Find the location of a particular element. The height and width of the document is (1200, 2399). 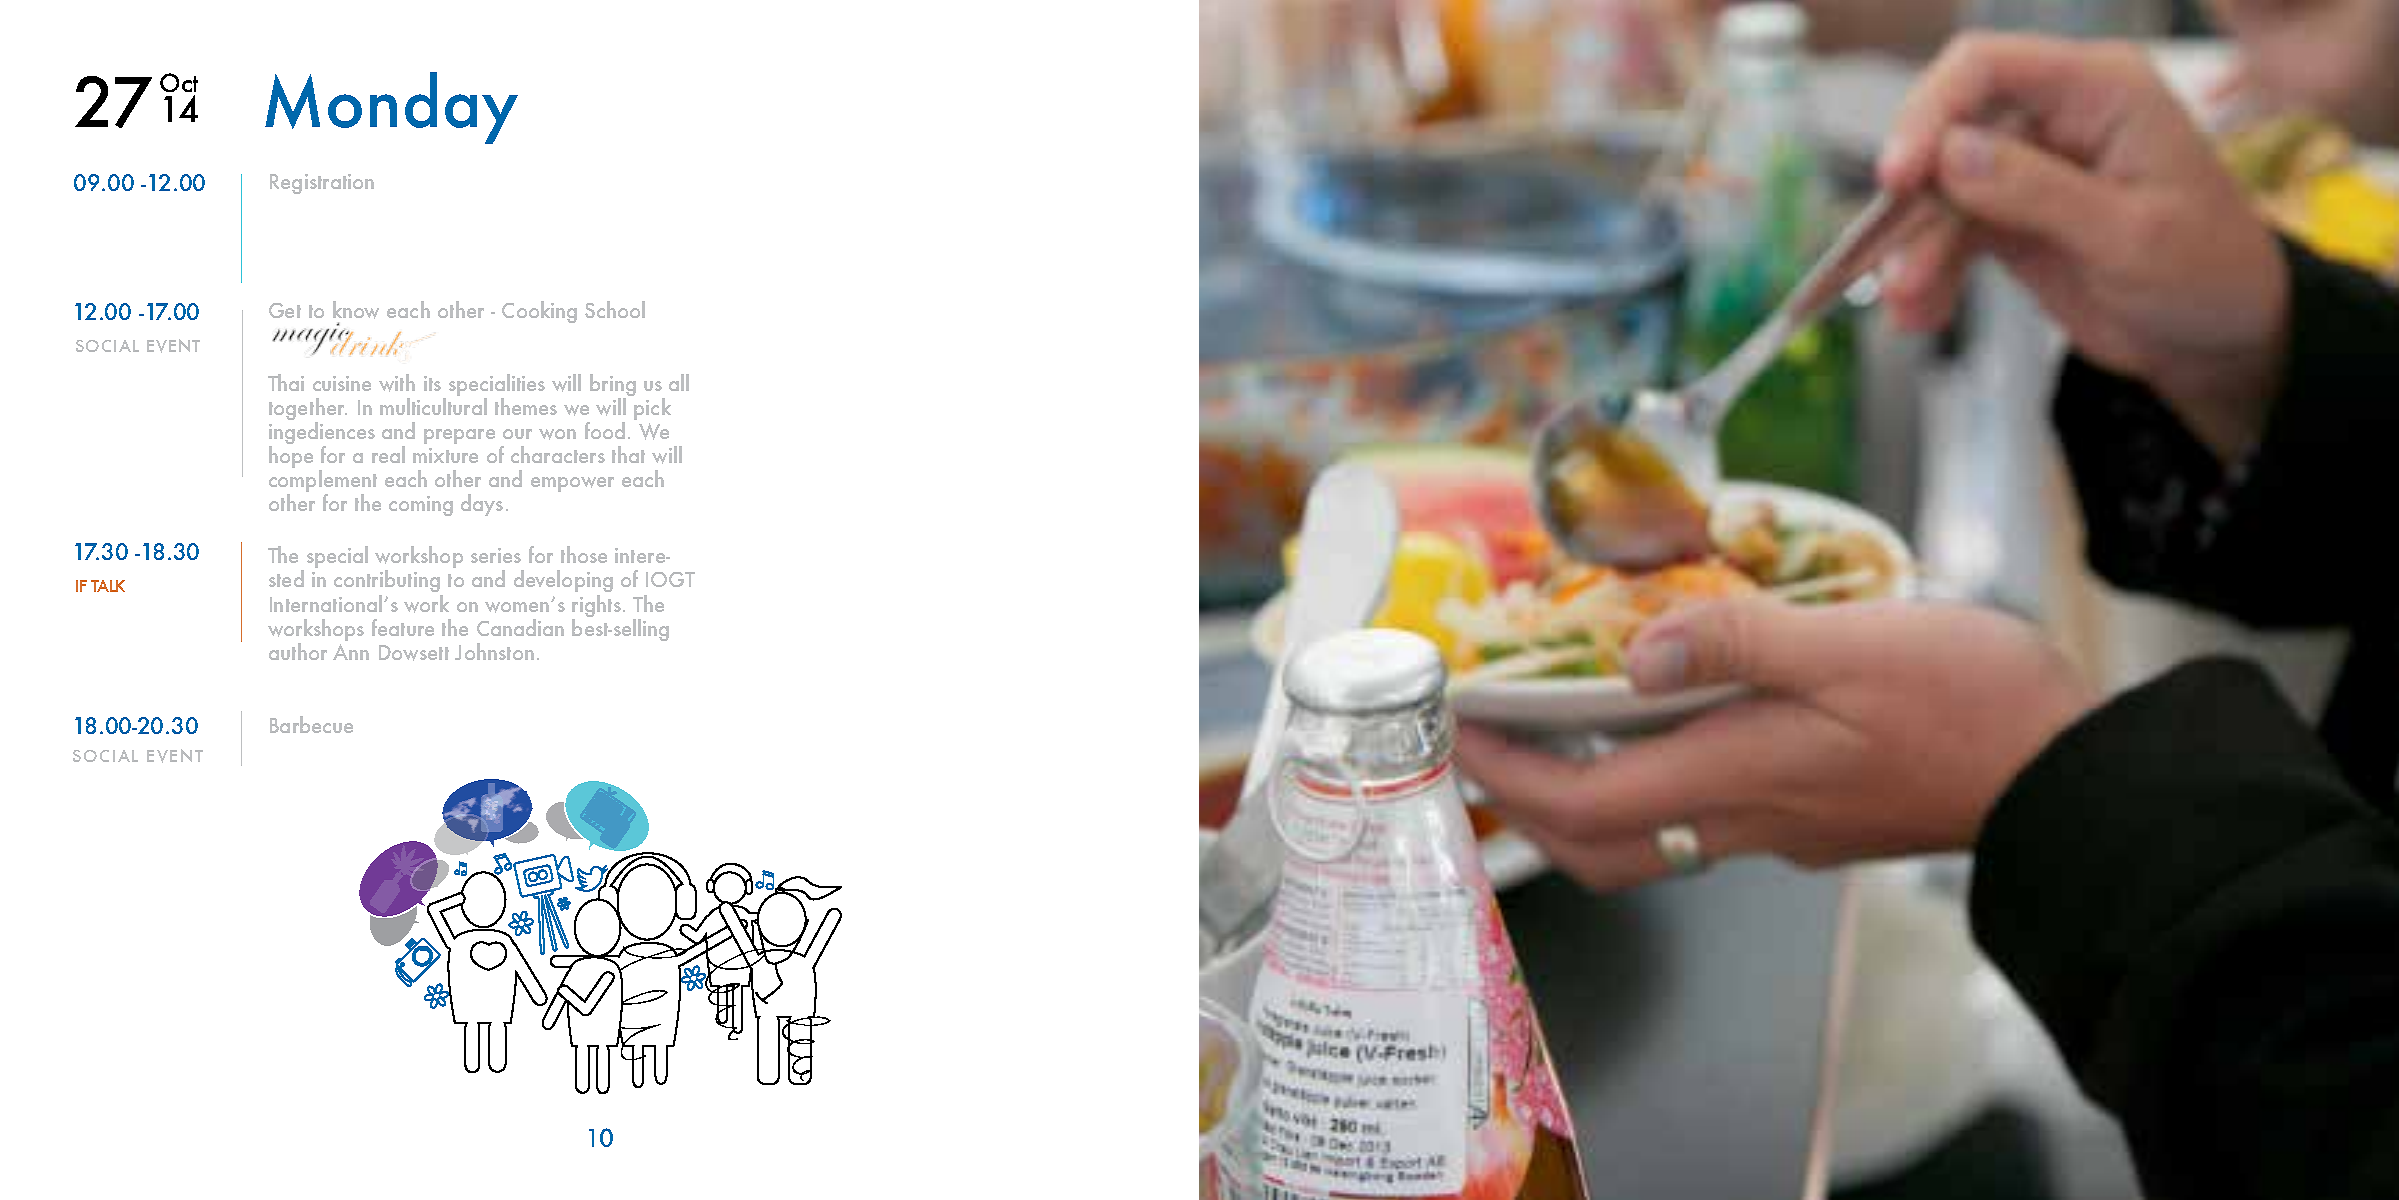

know is located at coordinates (356, 310).
